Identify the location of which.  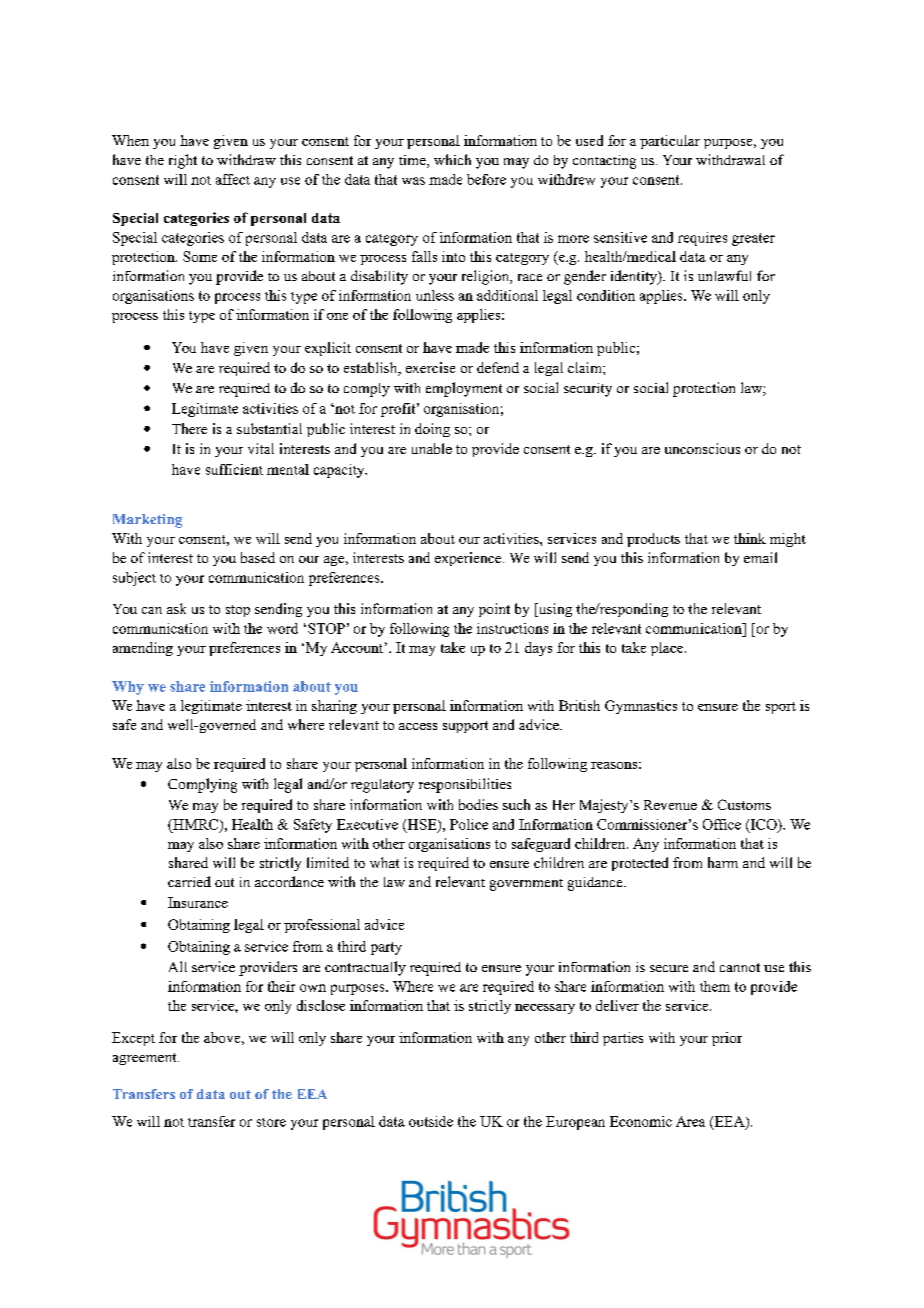
(452, 159).
